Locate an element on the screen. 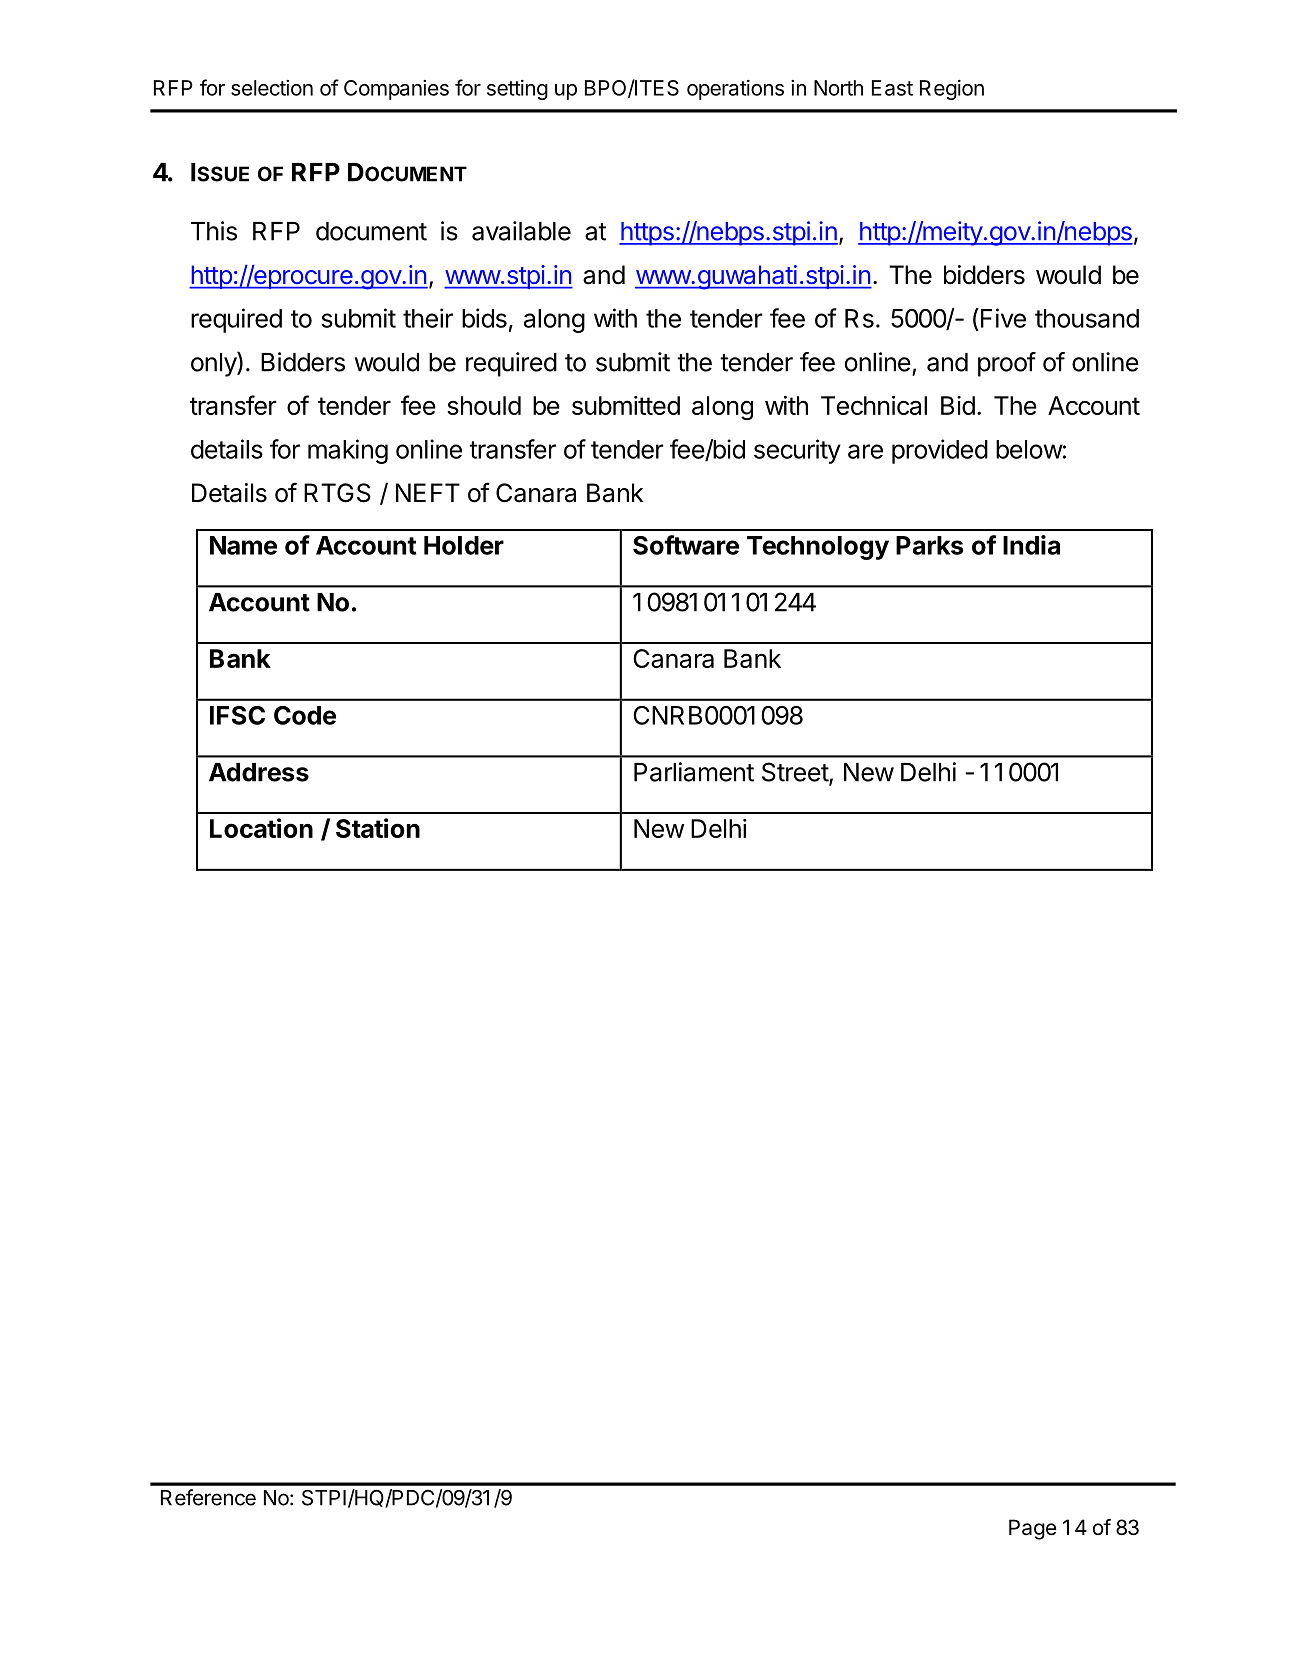 The image size is (1291, 1670). Parliament is located at coordinates (694, 772).
